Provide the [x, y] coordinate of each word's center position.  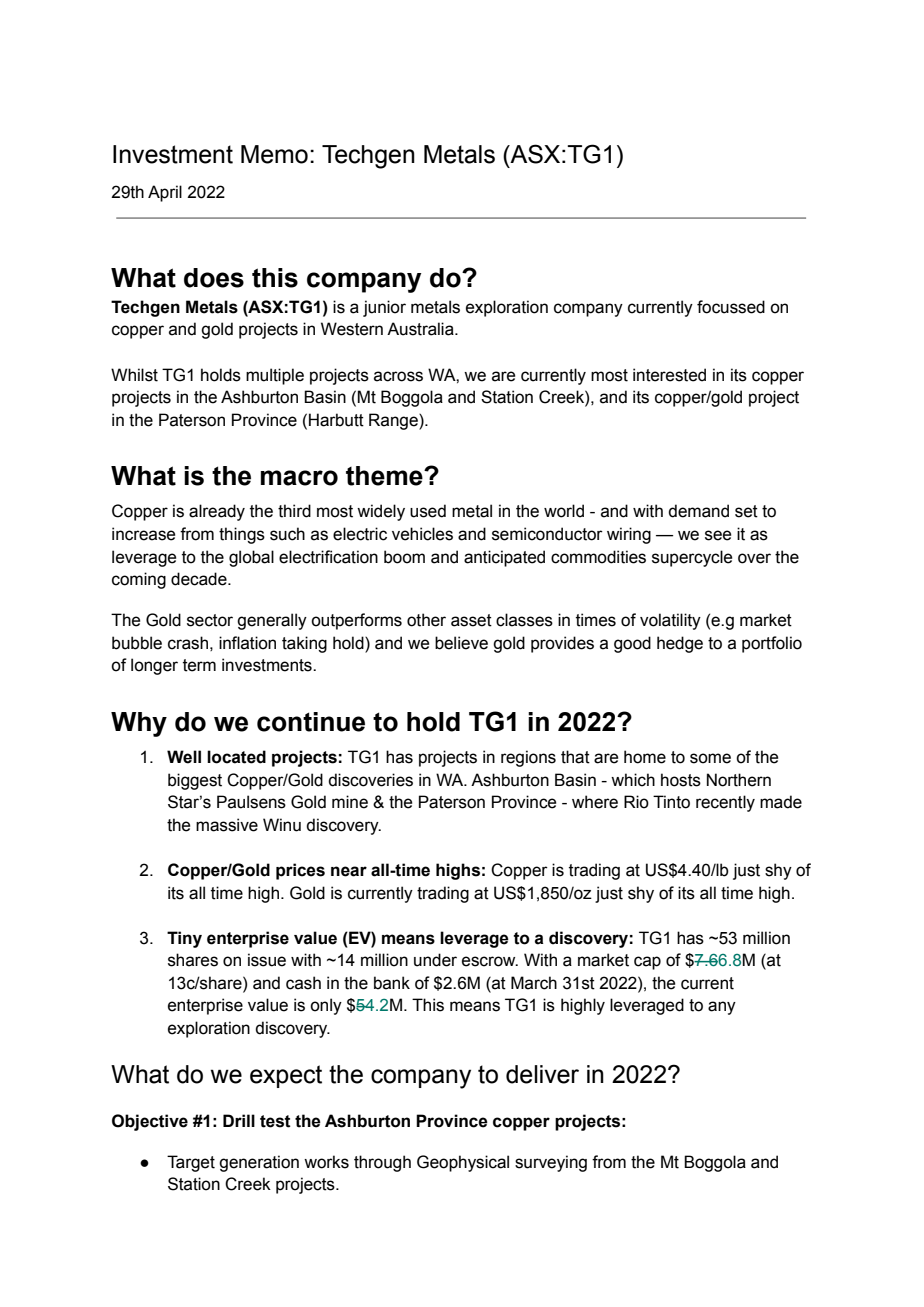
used [428, 511]
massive [227, 825]
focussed [731, 307]
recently [725, 803]
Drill [239, 1120]
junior [384, 308]
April [165, 193]
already [217, 512]
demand [698, 511]
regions [528, 758]
